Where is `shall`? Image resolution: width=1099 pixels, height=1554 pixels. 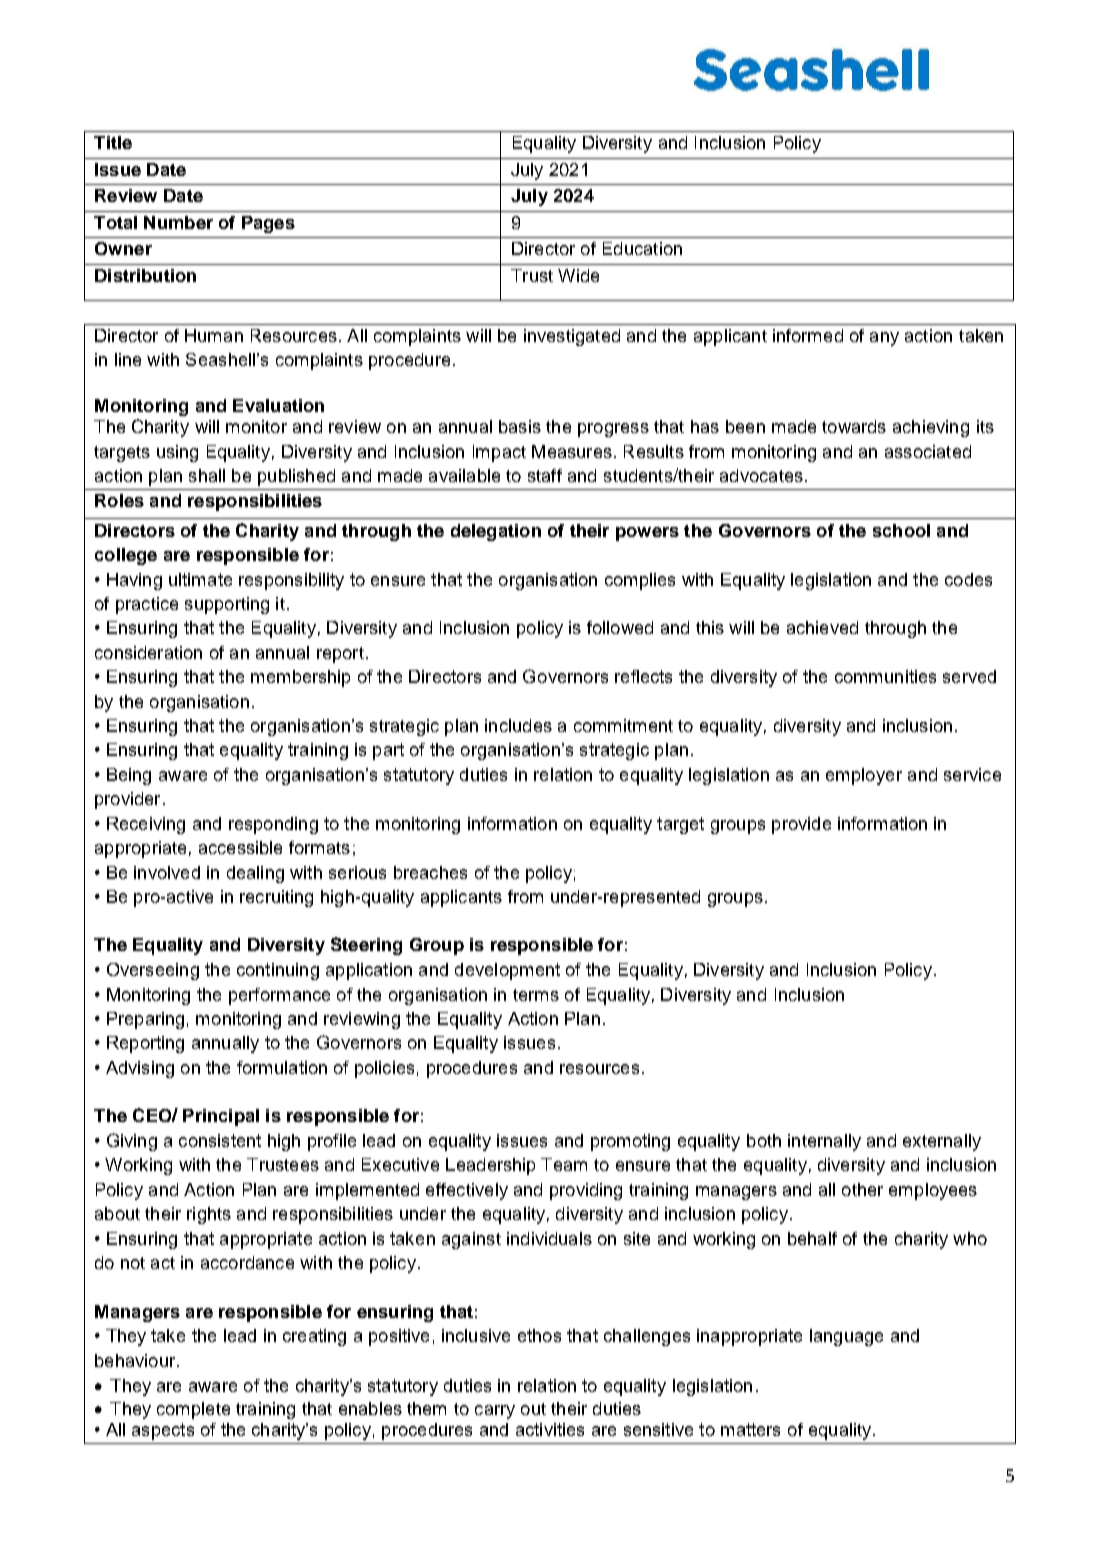 shall is located at coordinates (207, 475).
